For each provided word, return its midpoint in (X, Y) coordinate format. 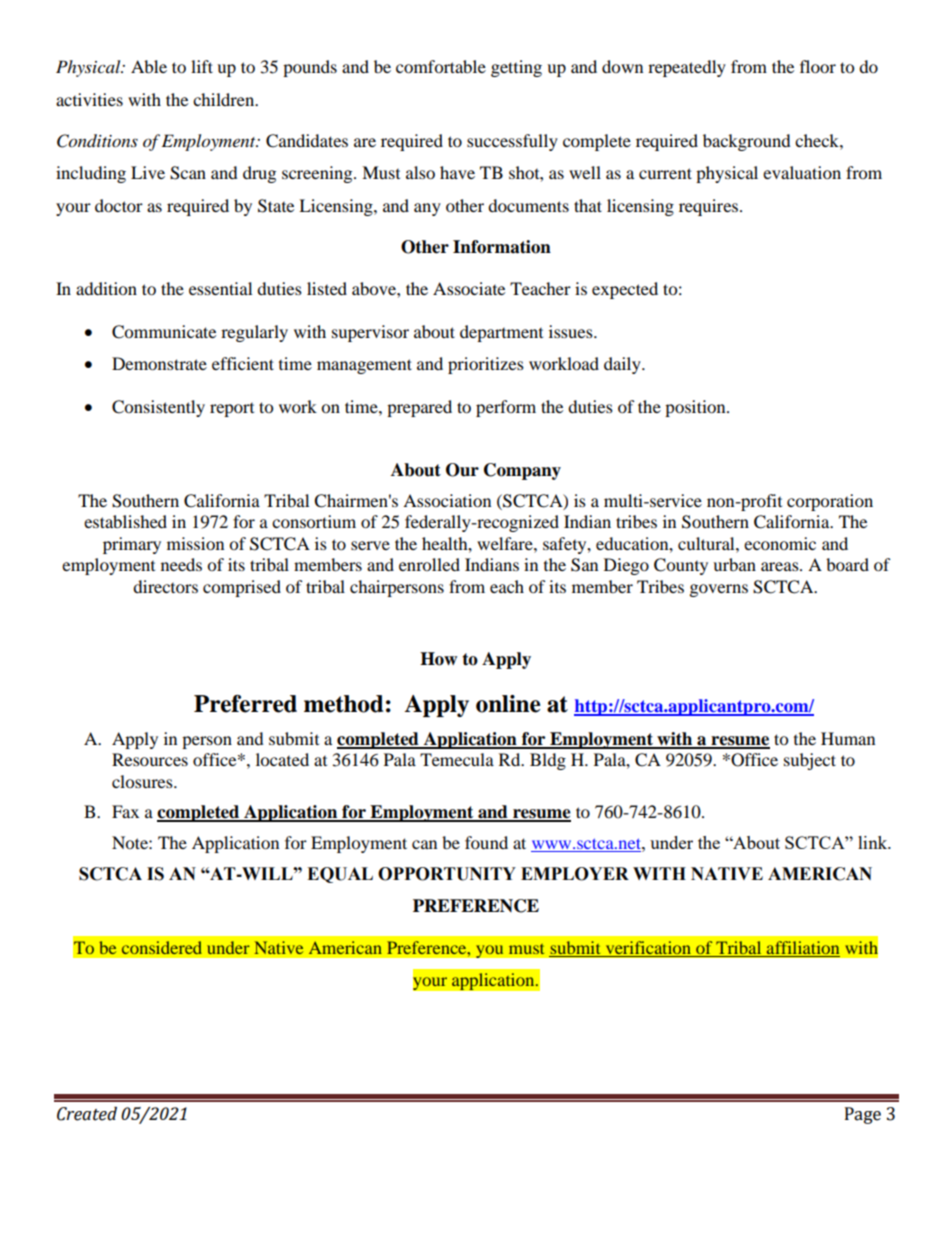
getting (516, 68)
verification (648, 949)
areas (781, 566)
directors (165, 586)
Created (87, 1114)
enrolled (429, 564)
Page (863, 1115)
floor (818, 66)
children (225, 99)
